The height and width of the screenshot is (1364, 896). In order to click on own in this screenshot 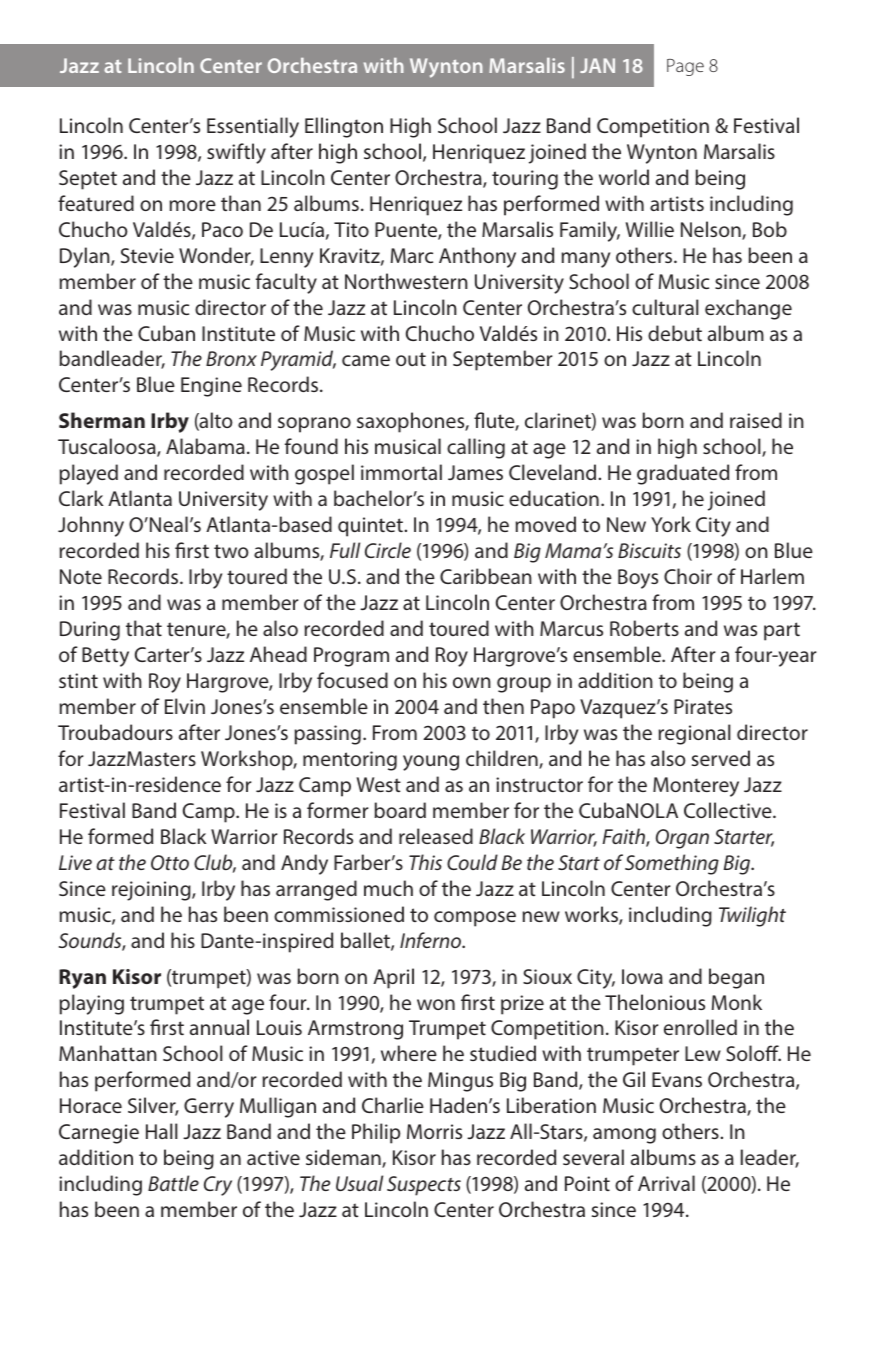, I will do `click(472, 682)`.
